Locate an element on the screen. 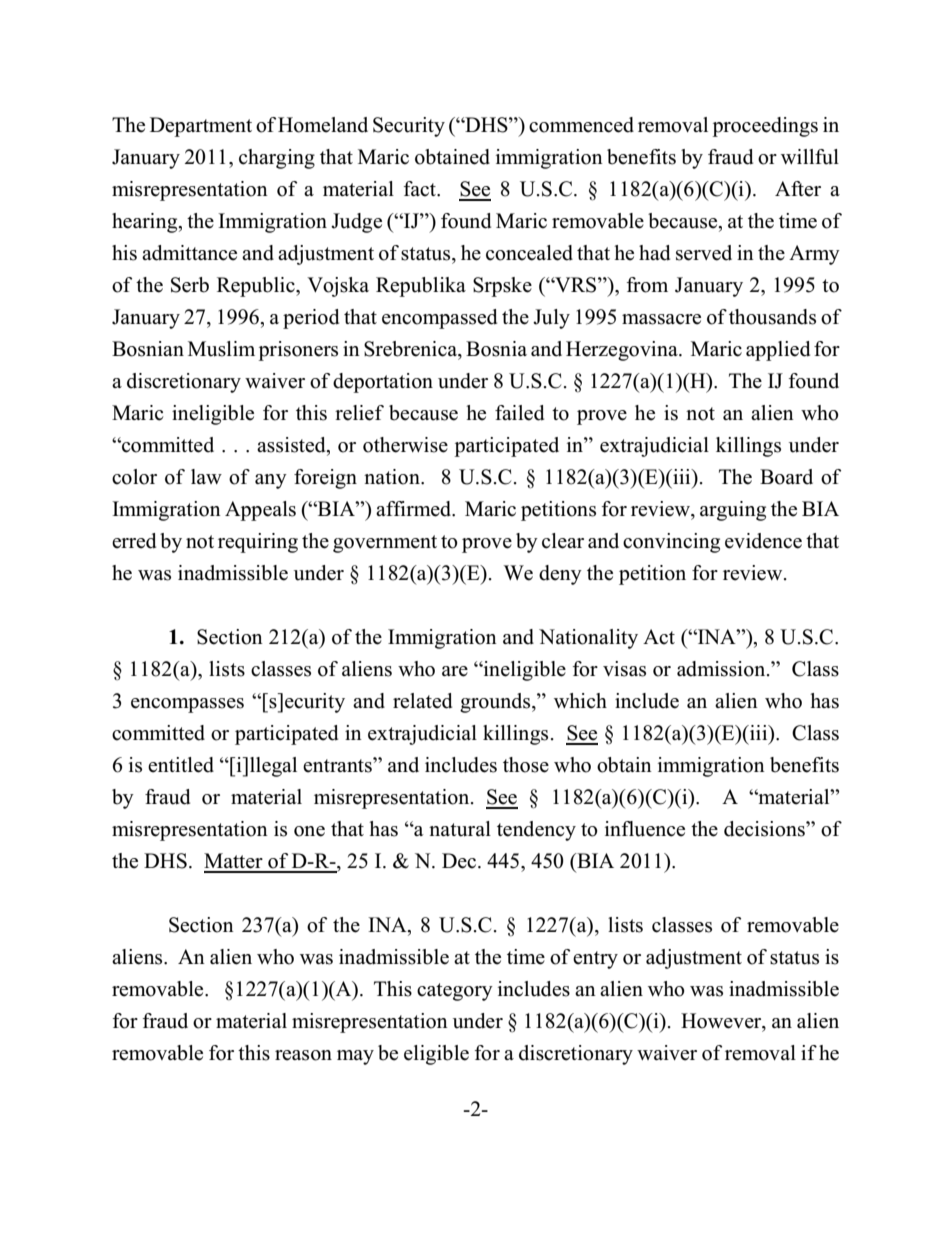 The height and width of the screenshot is (1233, 952). Board is located at coordinates (786, 477).
